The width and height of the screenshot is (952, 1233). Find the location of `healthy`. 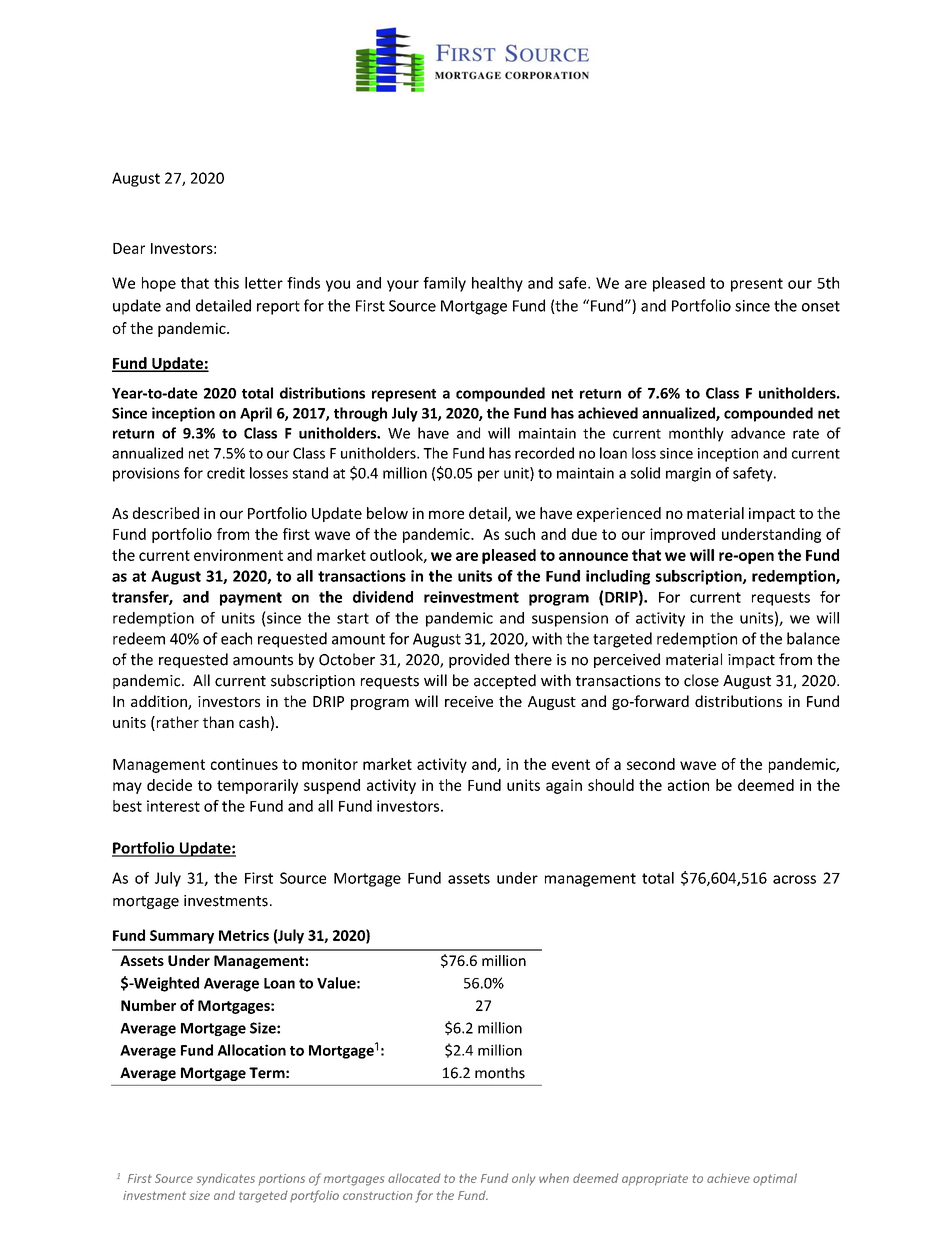

healthy is located at coordinates (497, 284).
